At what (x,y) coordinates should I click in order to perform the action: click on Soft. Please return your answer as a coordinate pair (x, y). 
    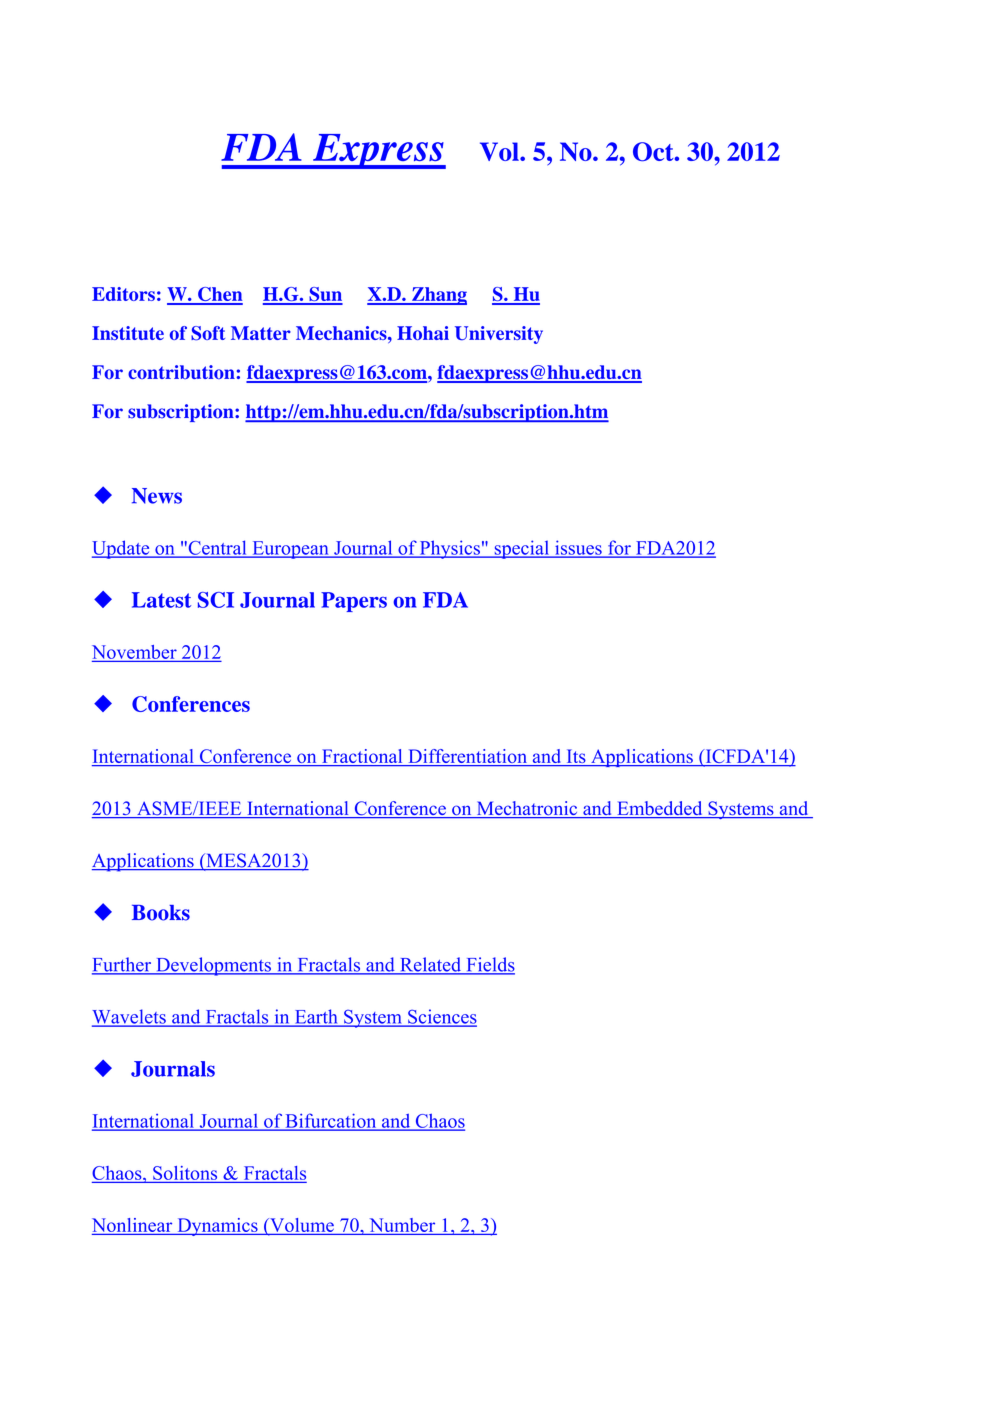
    Looking at the image, I should click on (208, 333).
